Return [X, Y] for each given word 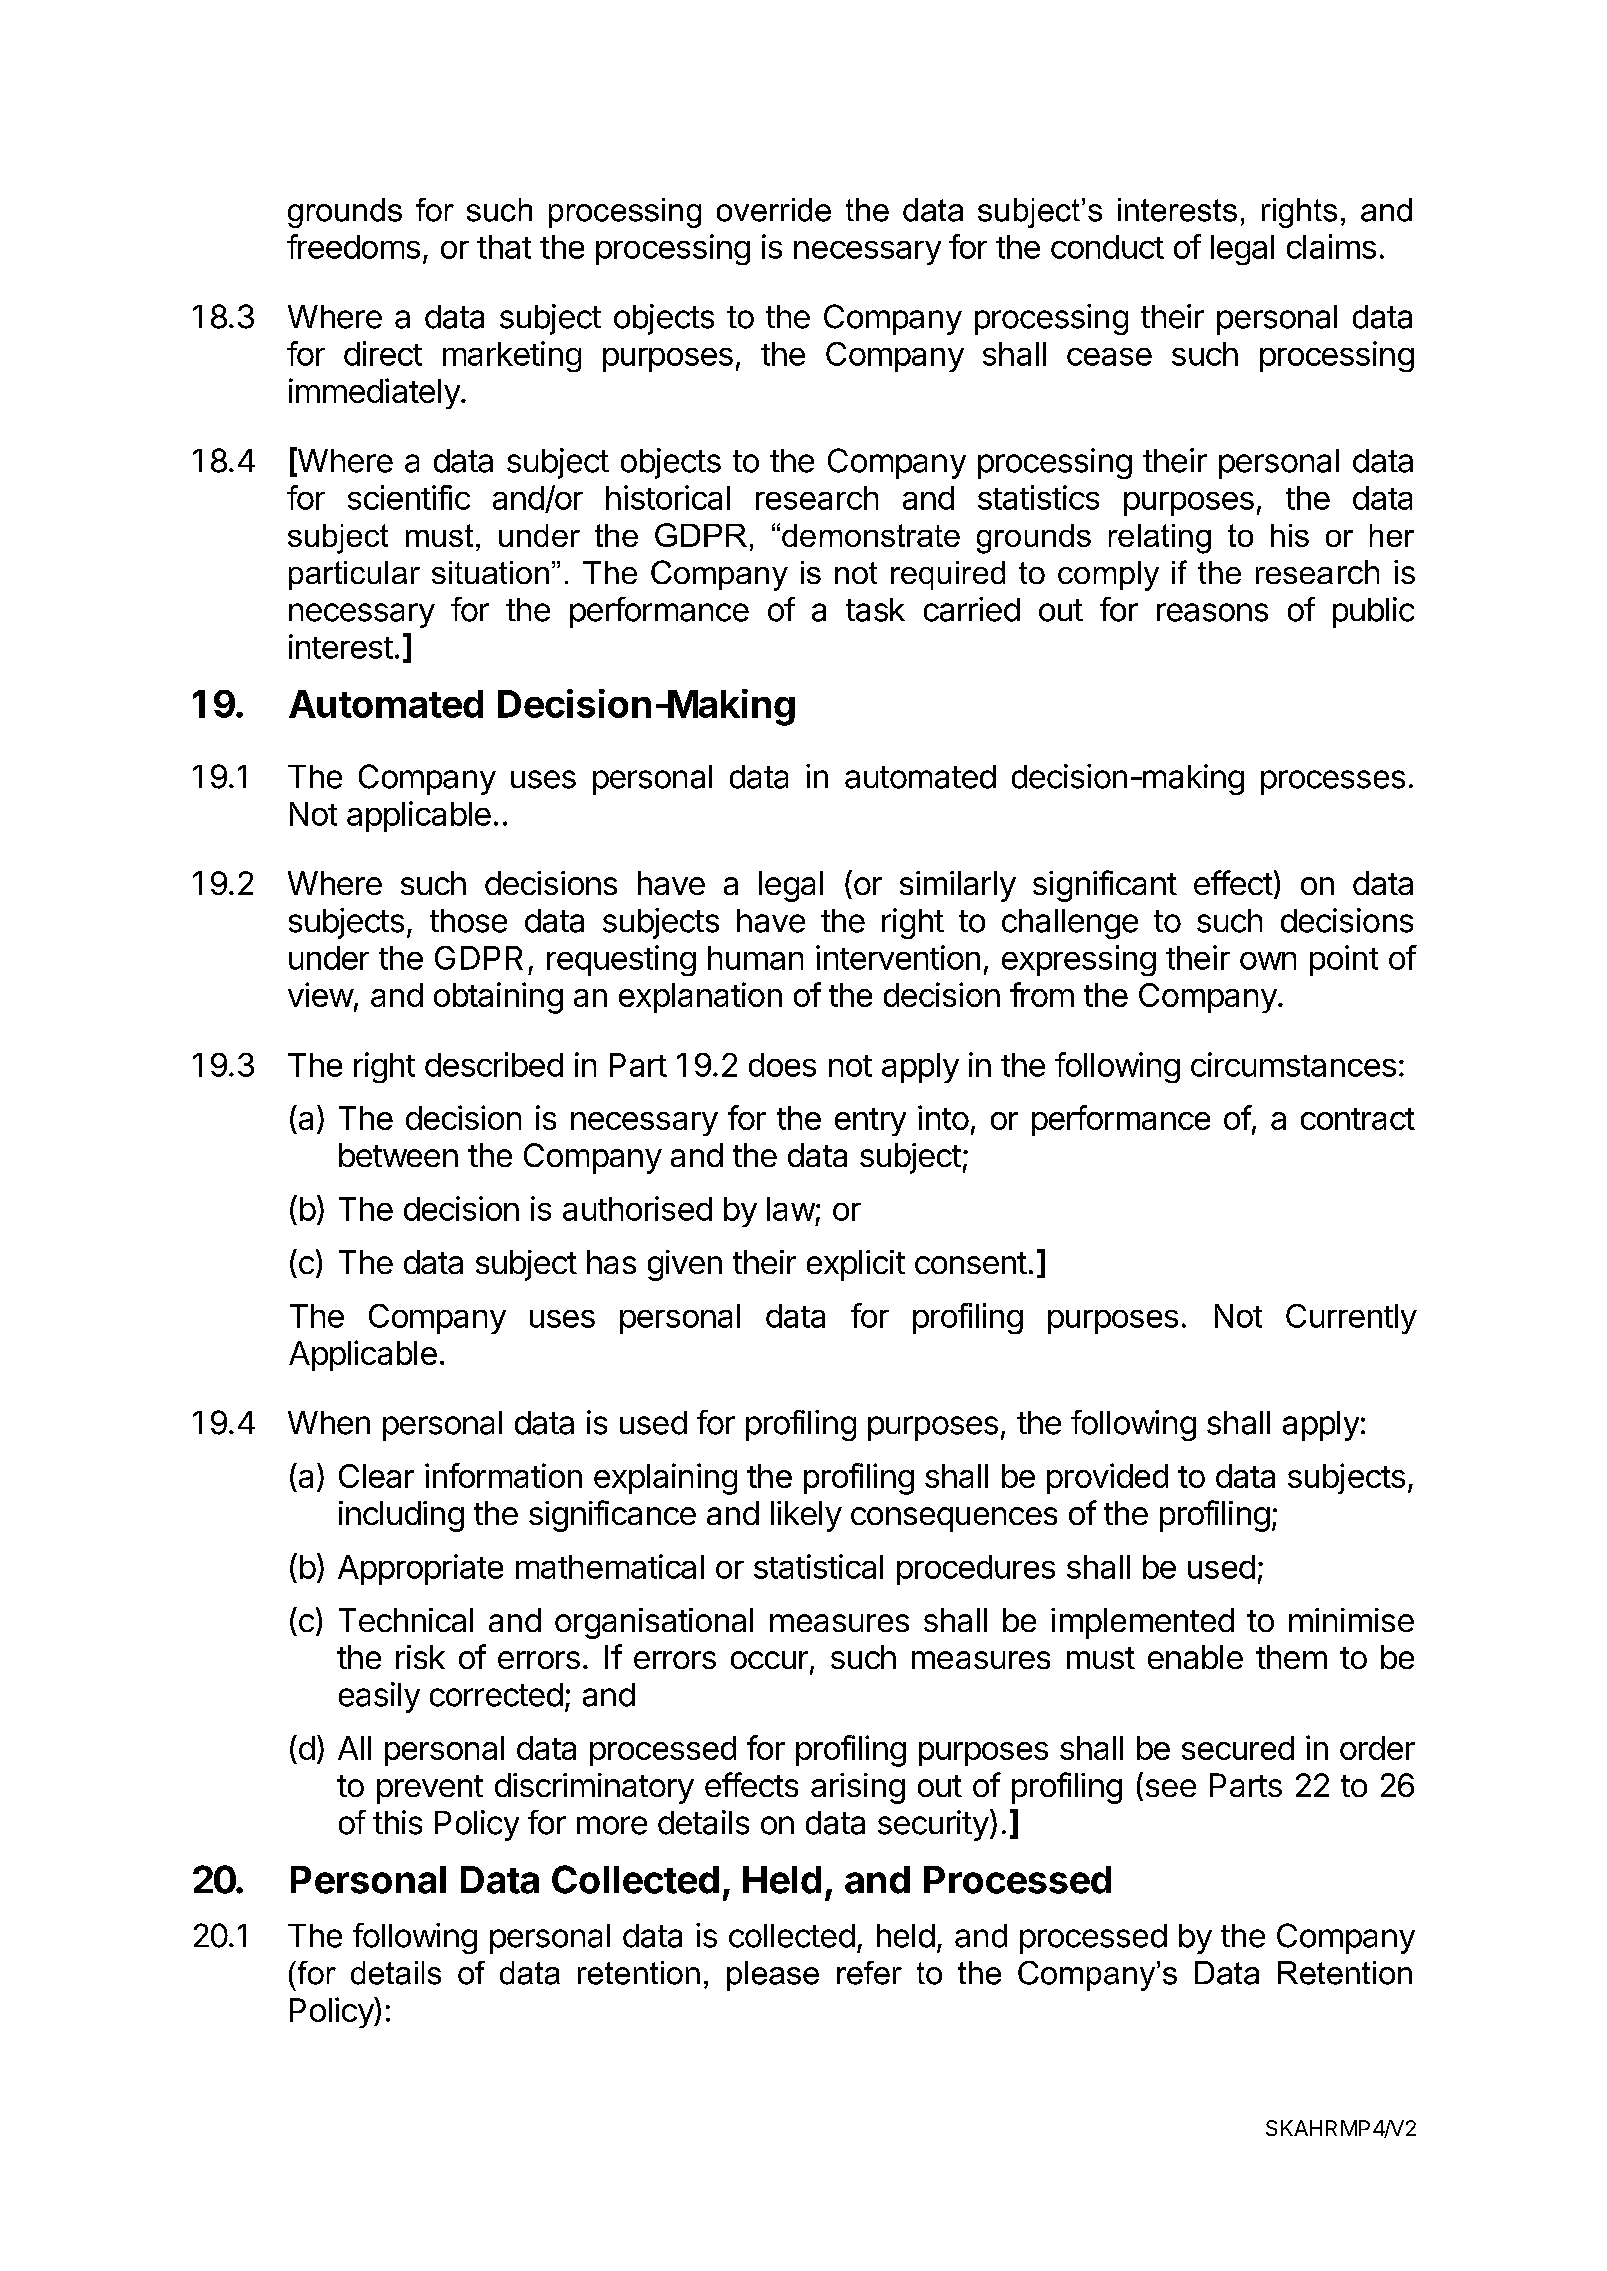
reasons [1212, 612]
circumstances [1293, 1064]
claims [1331, 246]
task [875, 610]
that [504, 247]
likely [806, 1516]
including [401, 1516]
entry [870, 1122]
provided [1107, 1478]
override [774, 210]
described [494, 1064]
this [397, 1822]
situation [490, 572]
